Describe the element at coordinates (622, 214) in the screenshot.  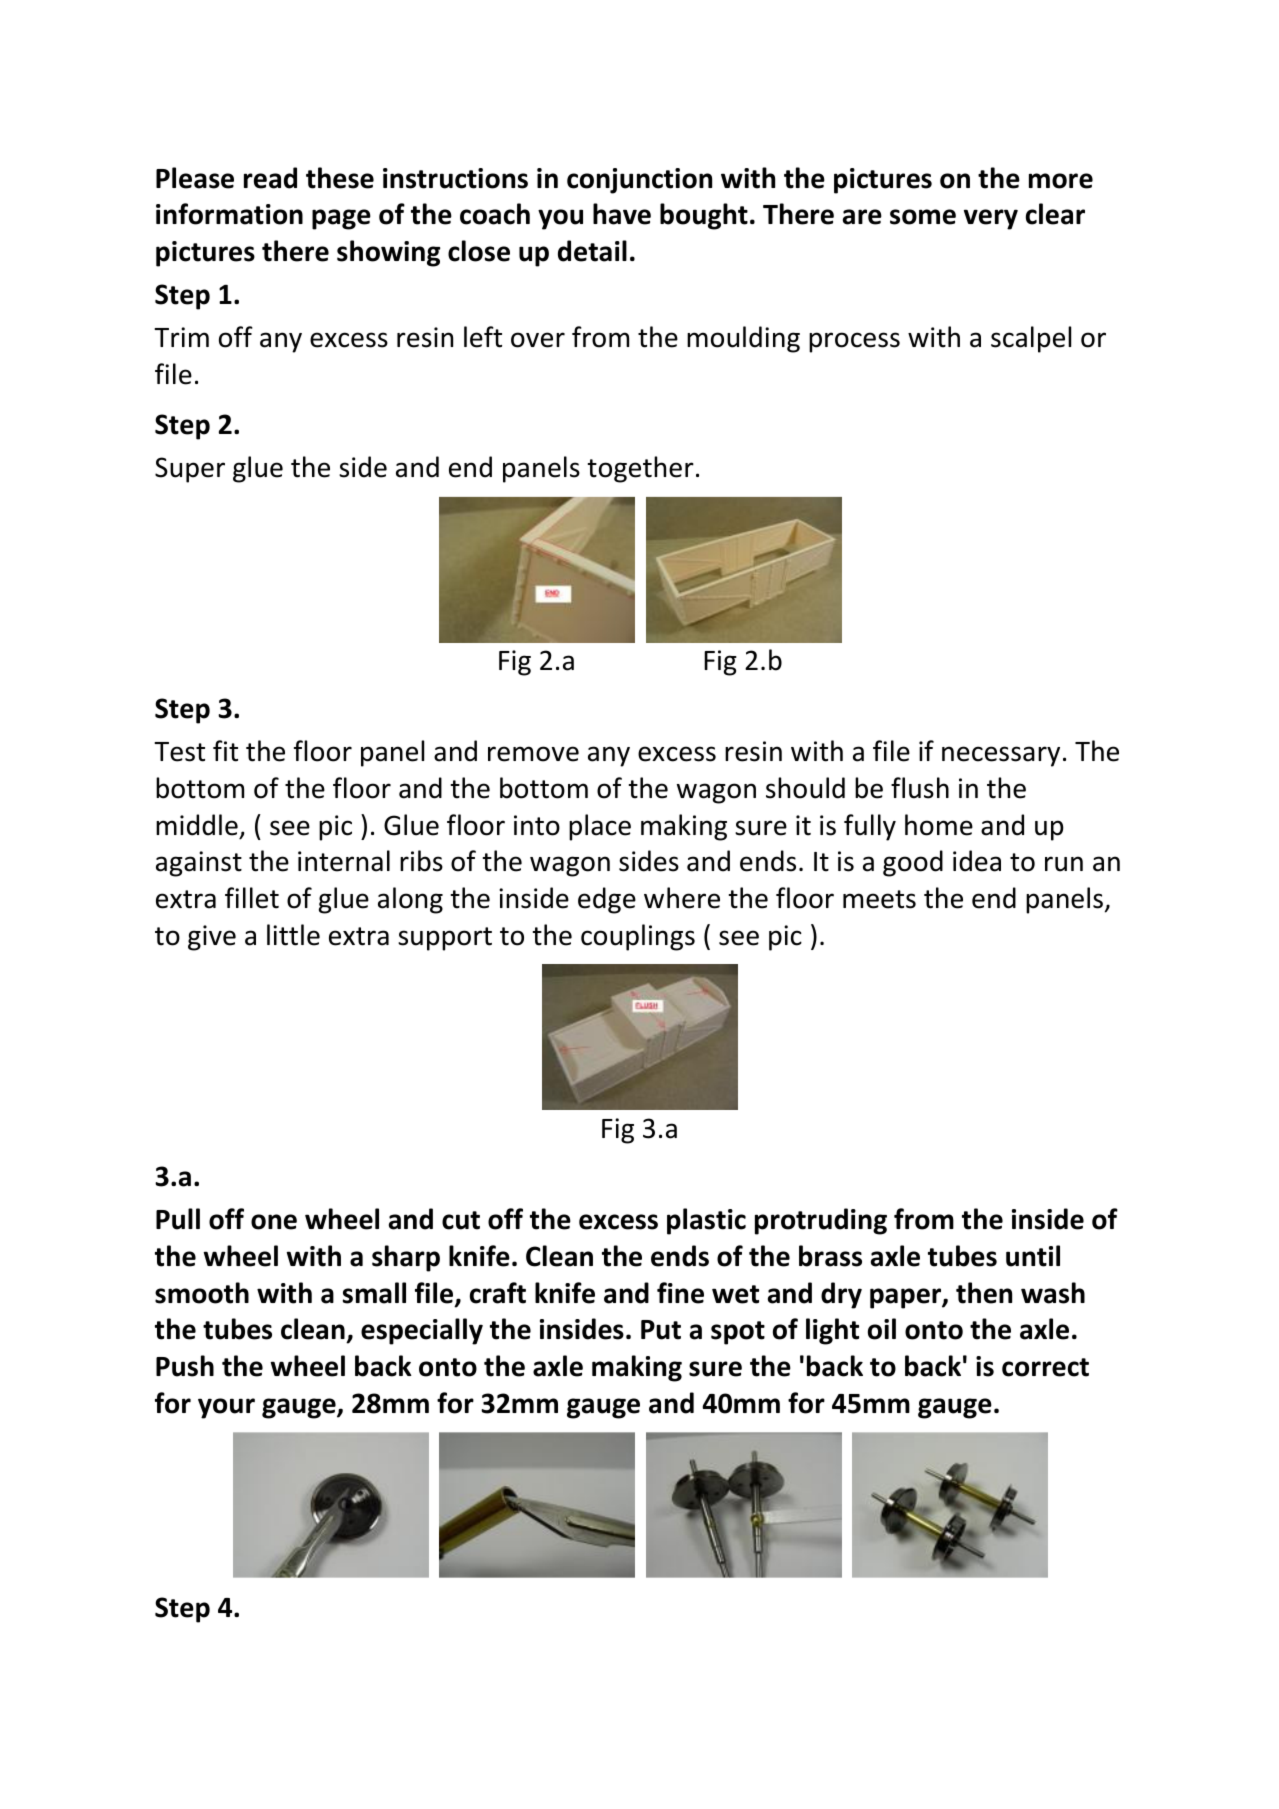
I see `have` at that location.
